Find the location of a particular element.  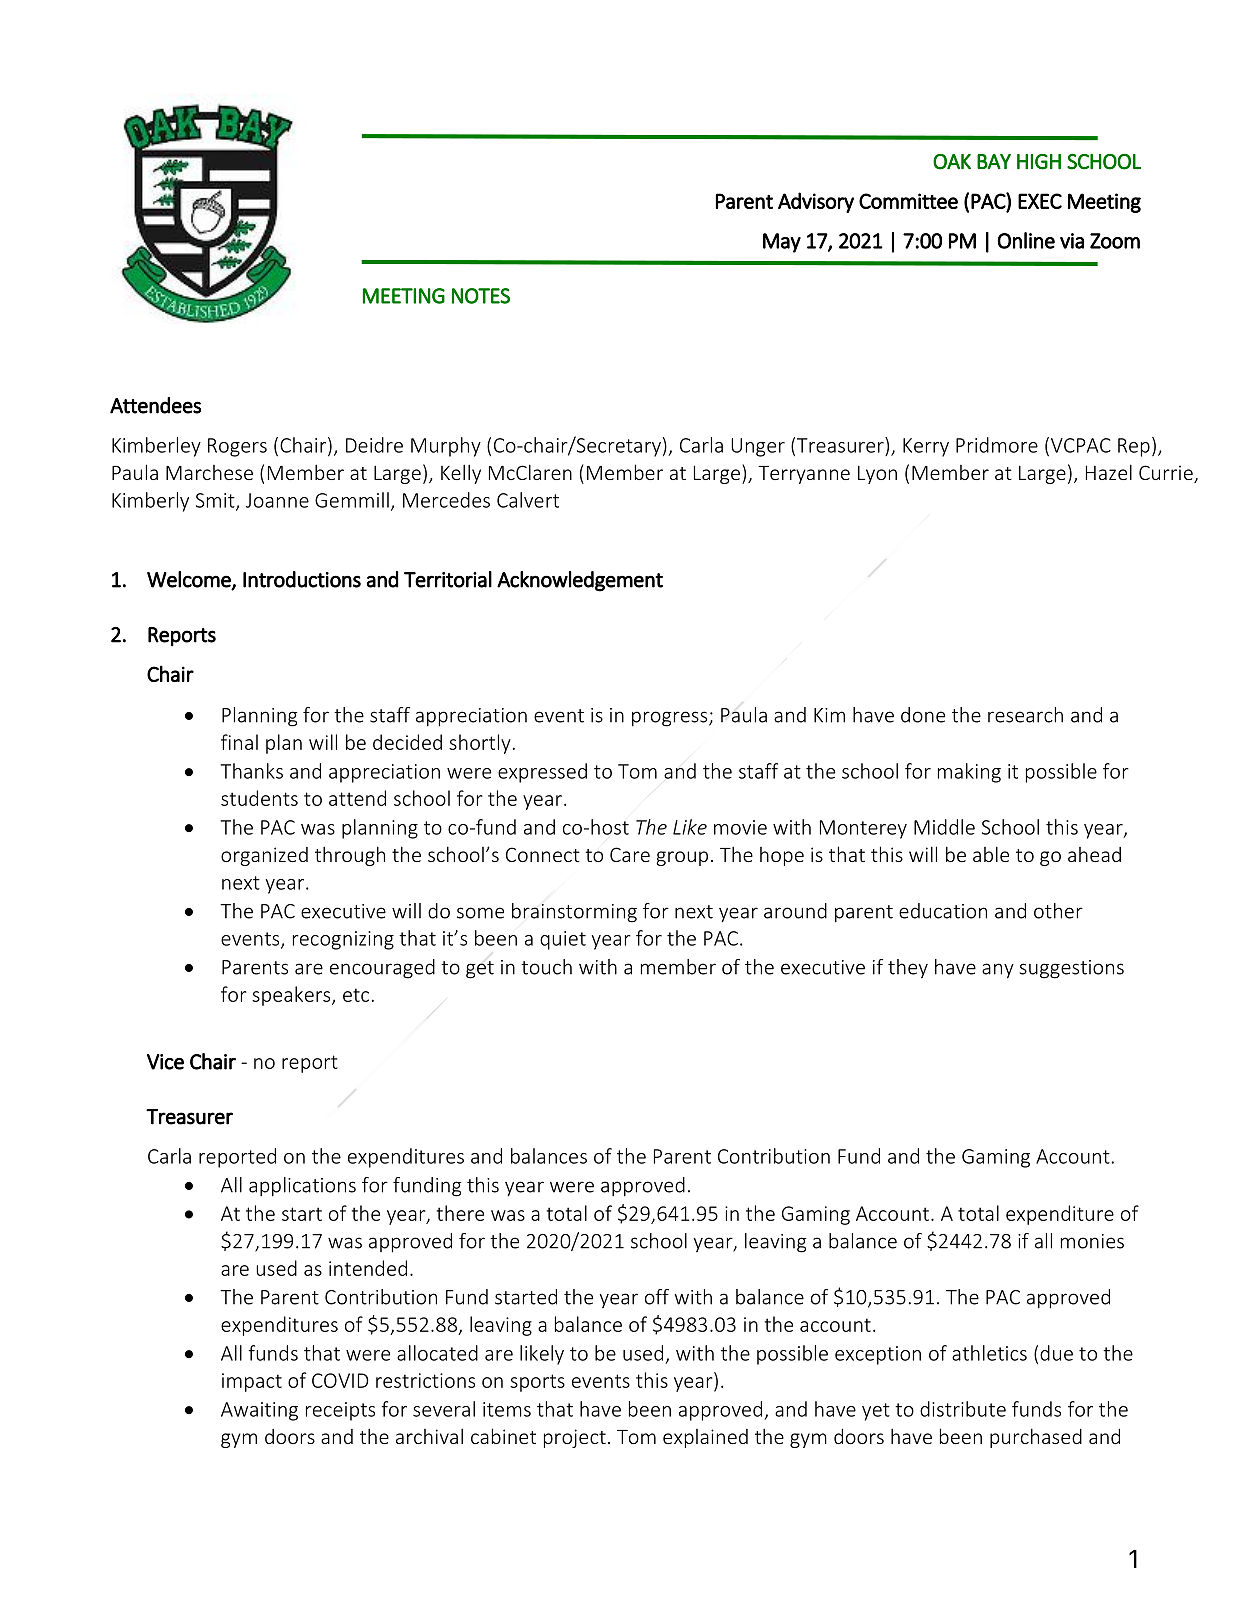

Vice is located at coordinates (165, 1062).
